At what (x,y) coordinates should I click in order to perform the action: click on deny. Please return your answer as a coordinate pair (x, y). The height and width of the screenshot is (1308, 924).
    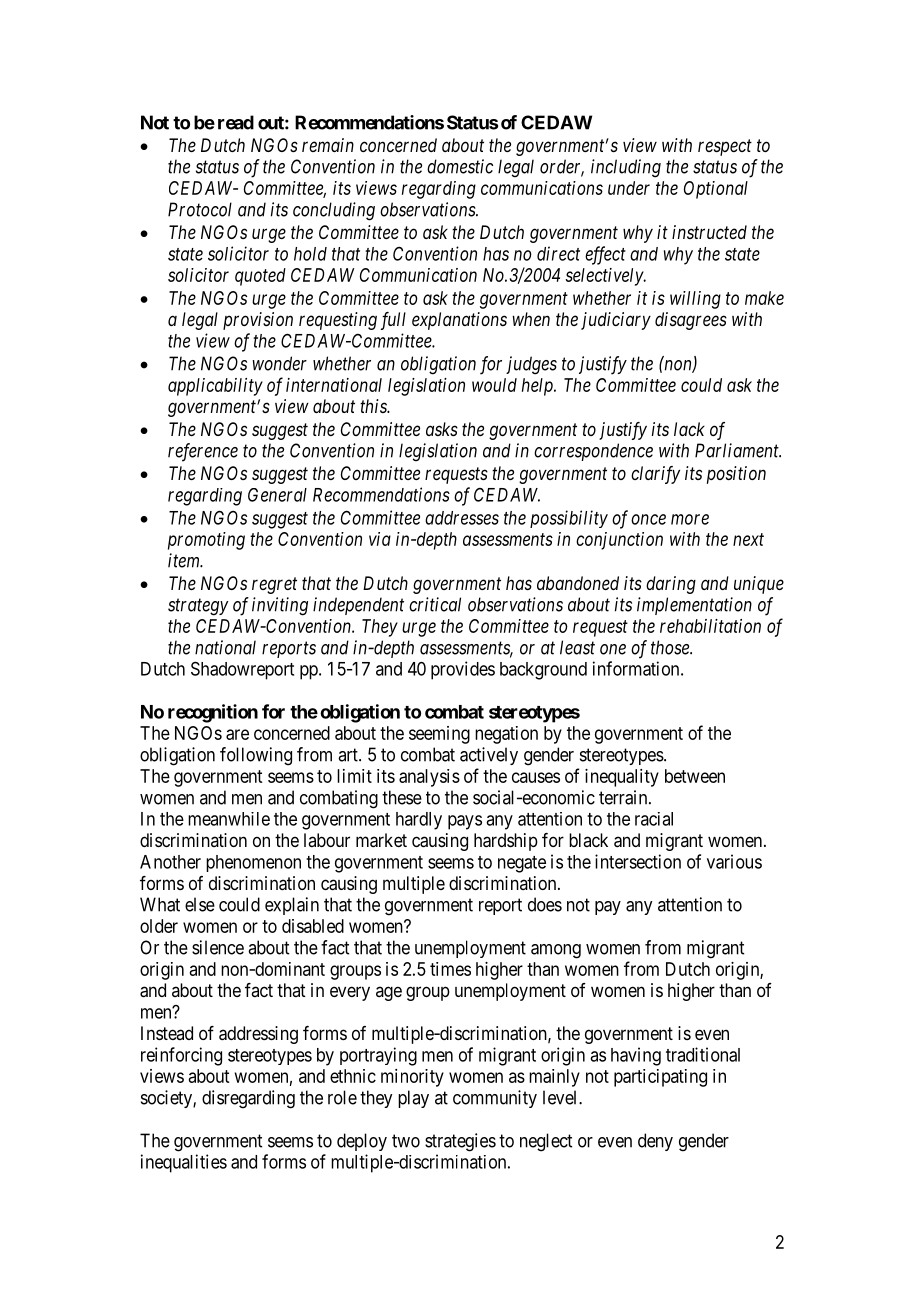
    Looking at the image, I should click on (655, 1142).
